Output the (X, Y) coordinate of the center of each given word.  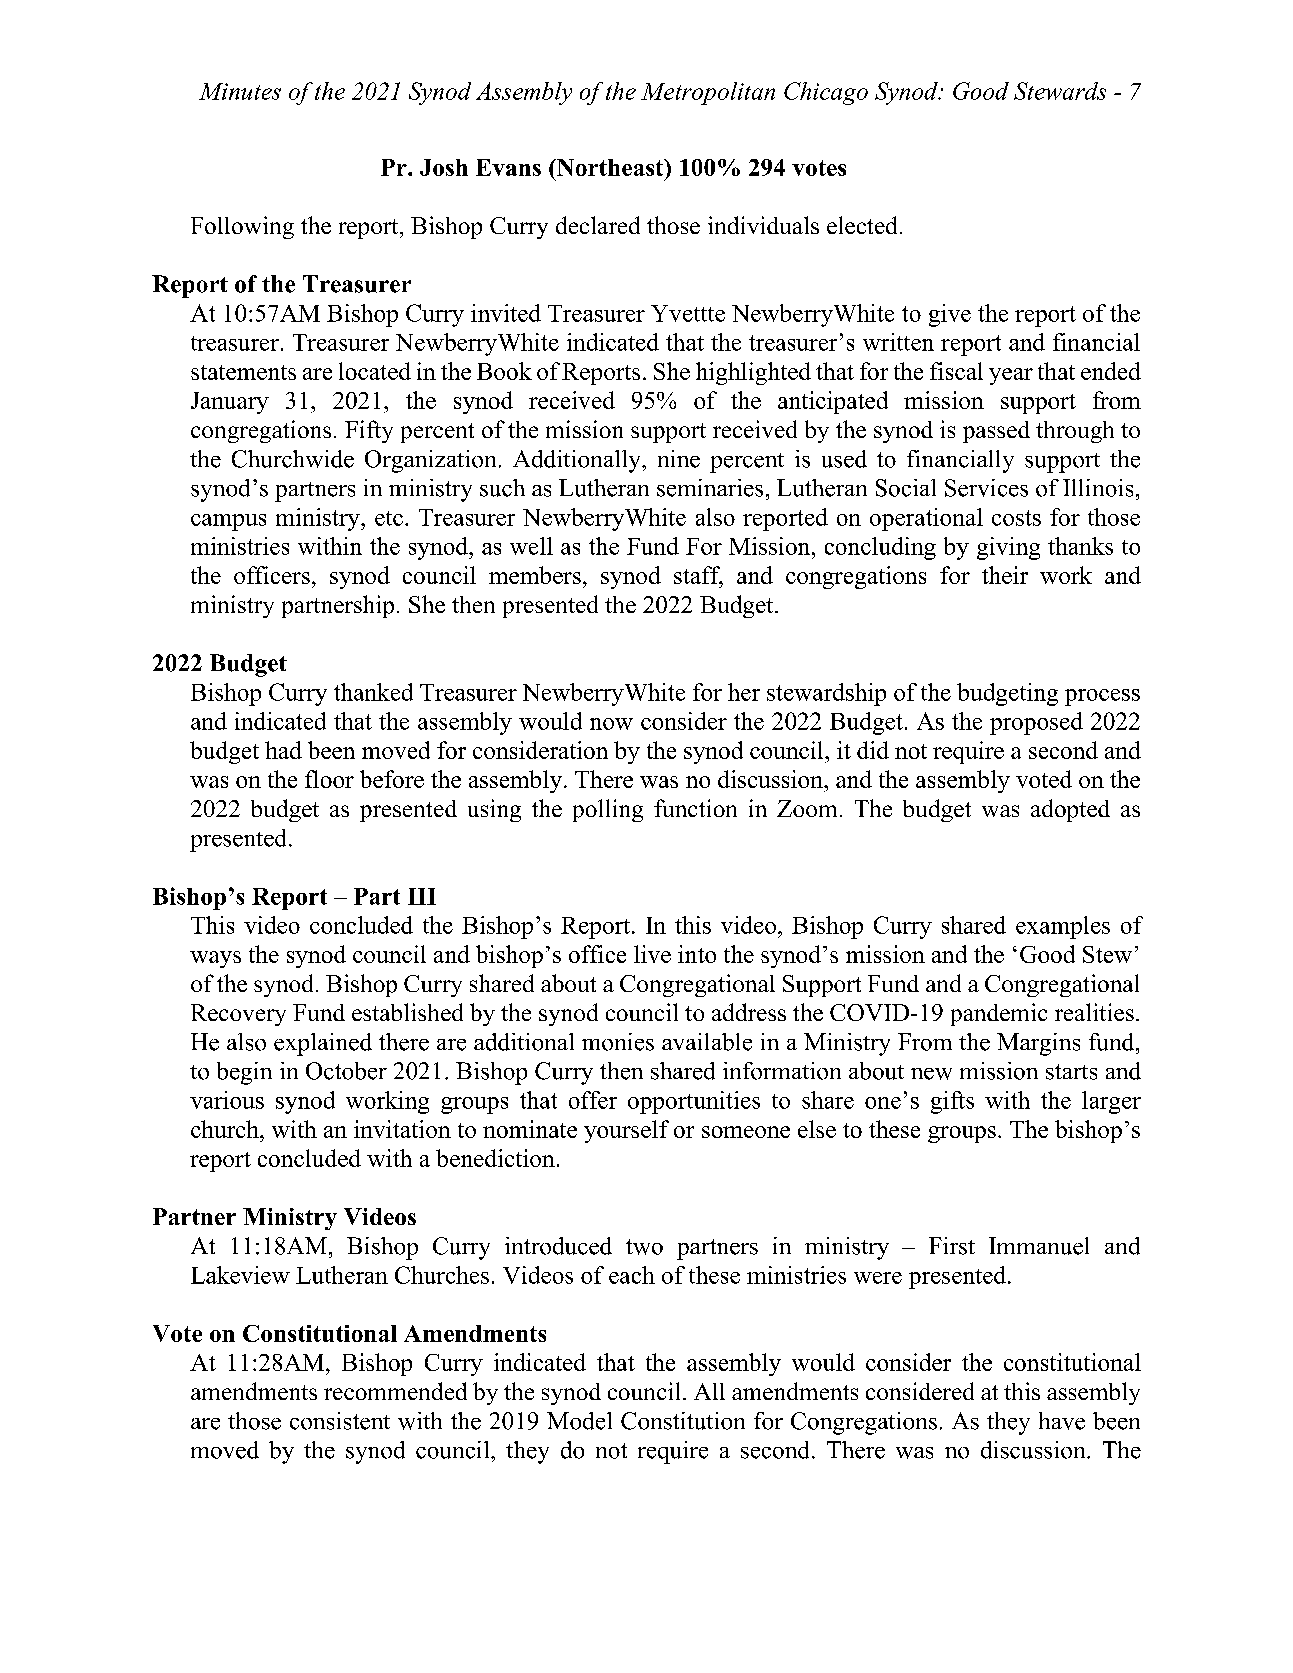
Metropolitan (708, 93)
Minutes (240, 91)
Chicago (826, 93)
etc (389, 518)
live (652, 954)
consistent (340, 1421)
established (407, 1012)
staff (698, 576)
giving (1008, 548)
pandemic (999, 1014)
